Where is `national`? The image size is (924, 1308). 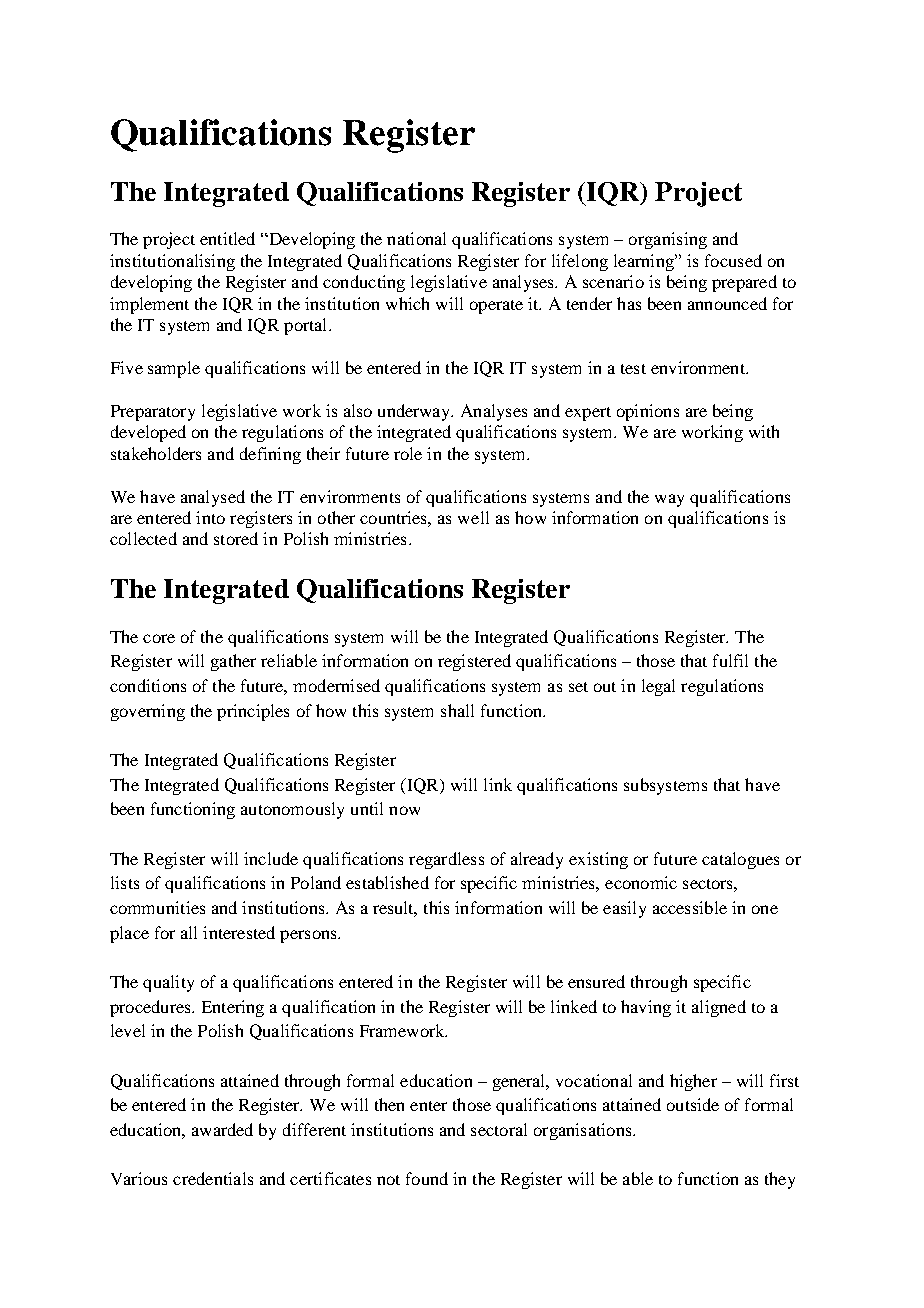 national is located at coordinates (416, 238).
